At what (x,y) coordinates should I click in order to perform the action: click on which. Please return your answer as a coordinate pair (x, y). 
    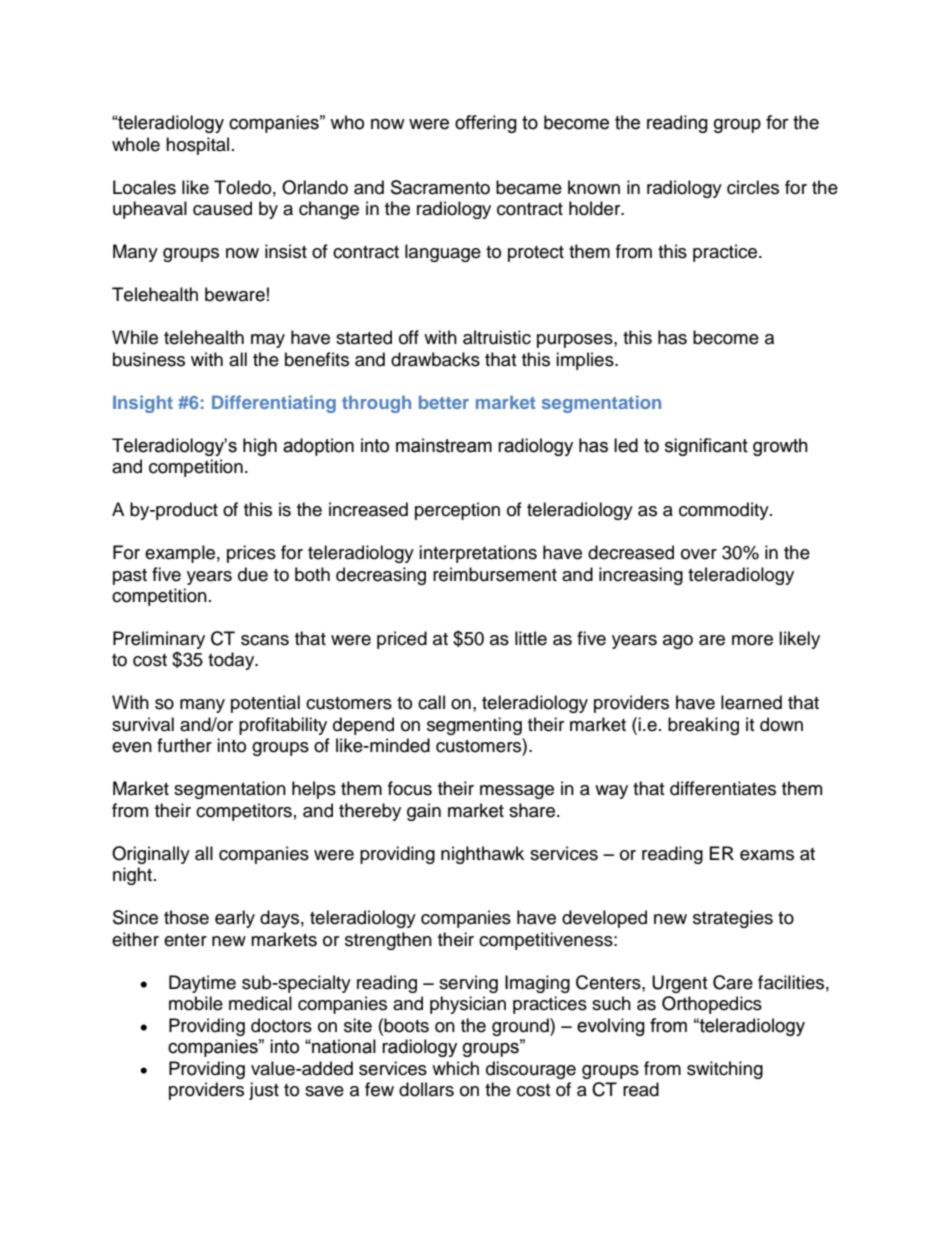
    Looking at the image, I should click on (455, 1068).
